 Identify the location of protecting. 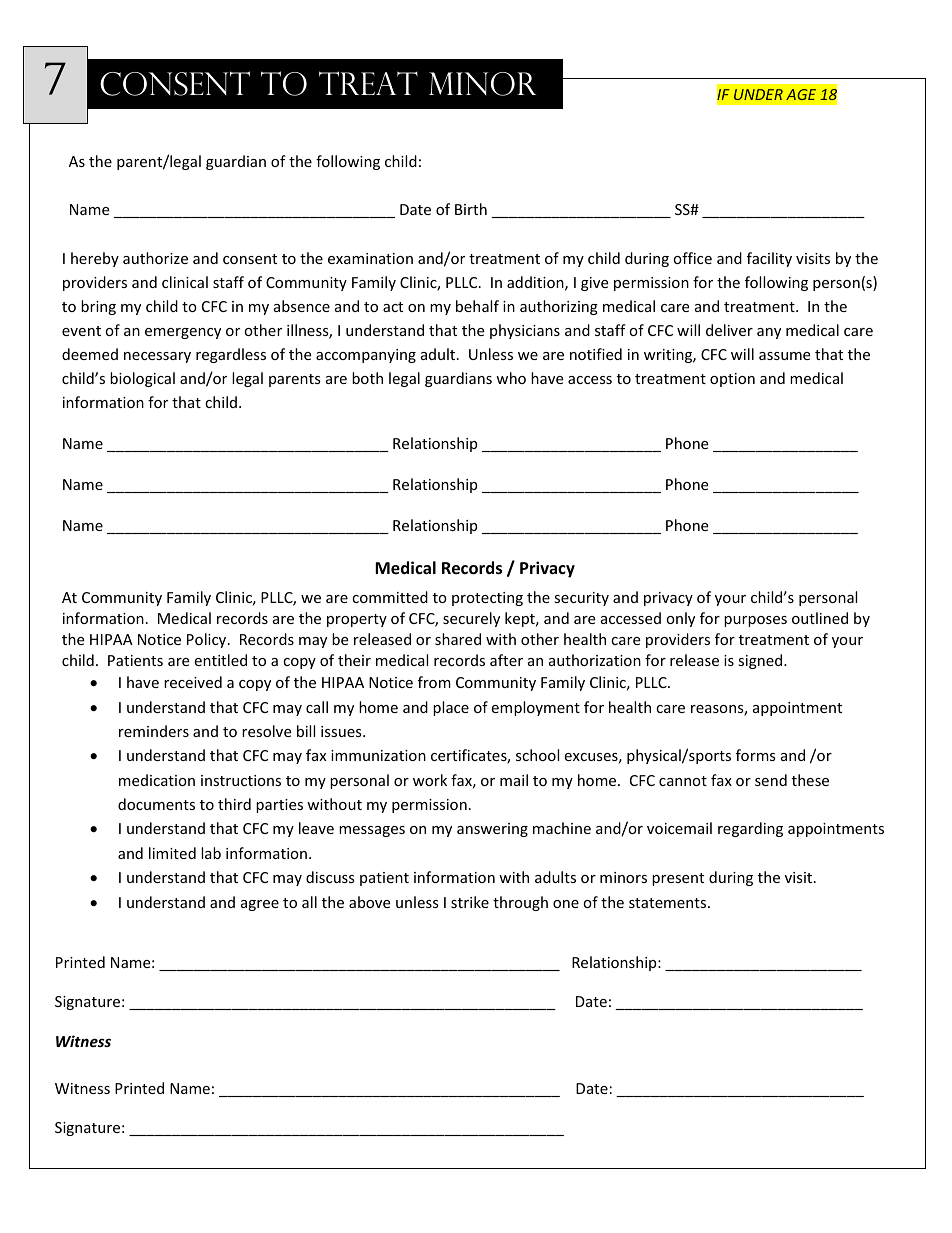
(487, 599).
